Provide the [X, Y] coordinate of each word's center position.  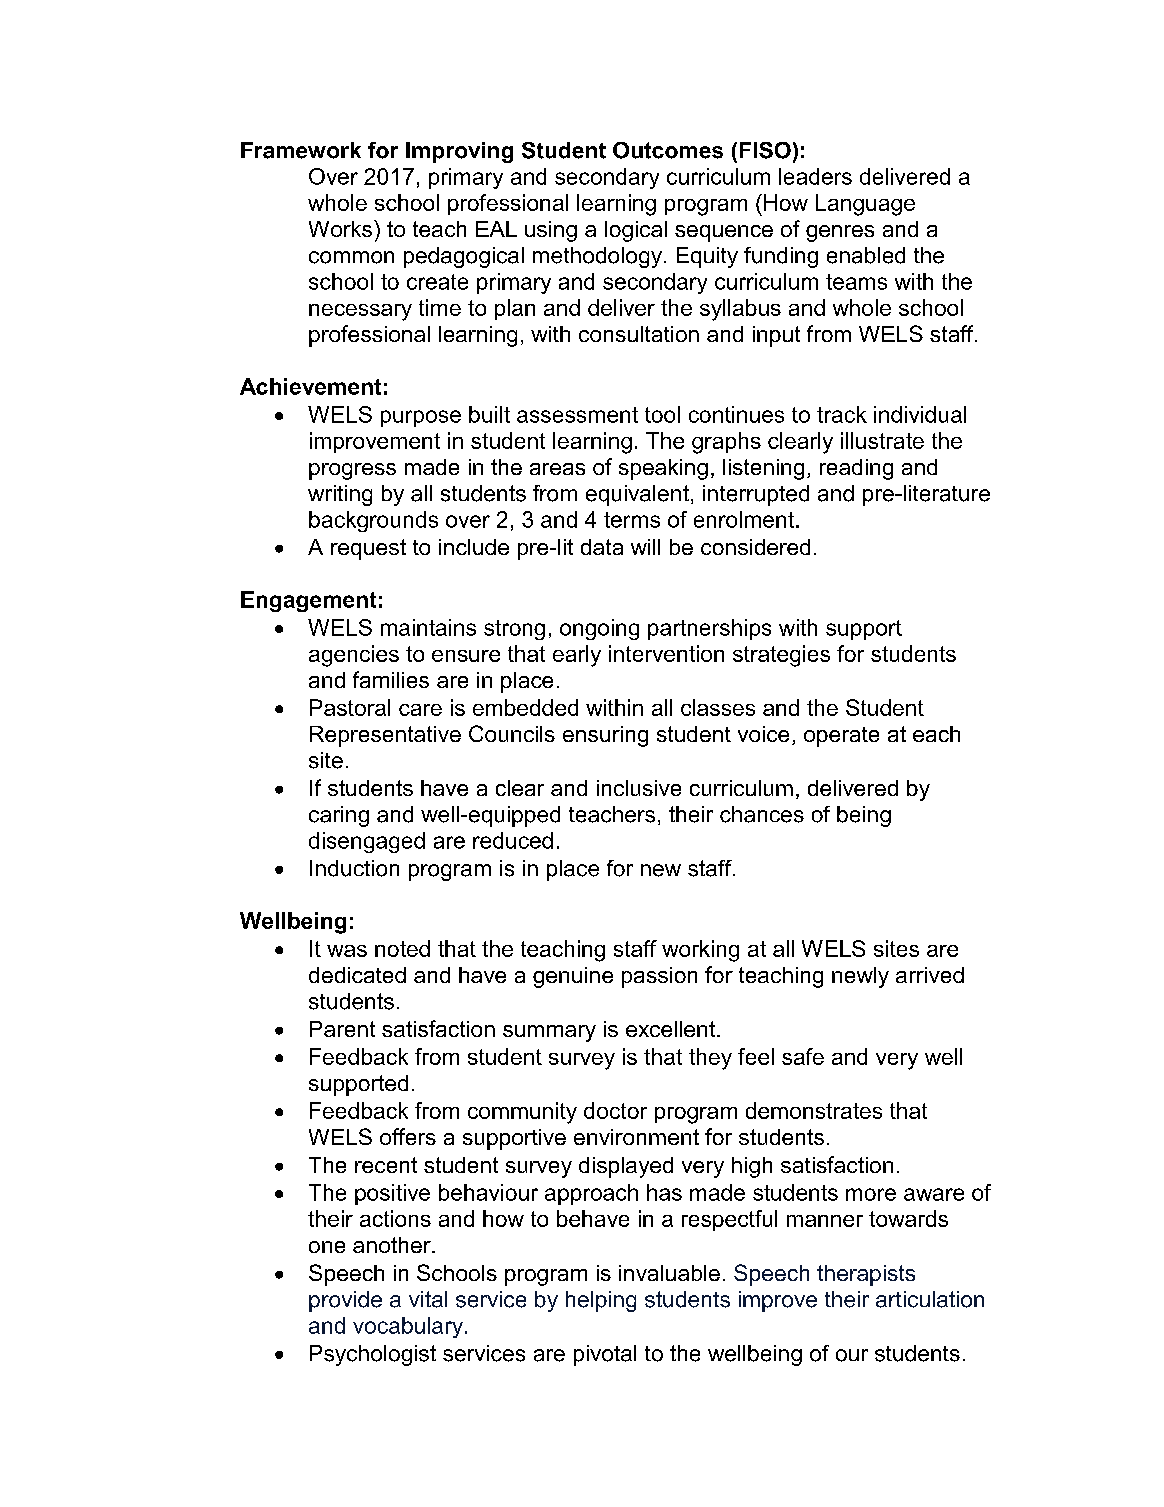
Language [865, 205]
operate [841, 737]
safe [803, 1056]
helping [601, 1301]
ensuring [605, 736]
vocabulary [408, 1327]
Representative [385, 736]
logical [636, 231]
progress [352, 471]
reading [856, 469]
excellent [672, 1029]
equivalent [637, 495]
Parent [342, 1029]
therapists [866, 1275]
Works [342, 228]
